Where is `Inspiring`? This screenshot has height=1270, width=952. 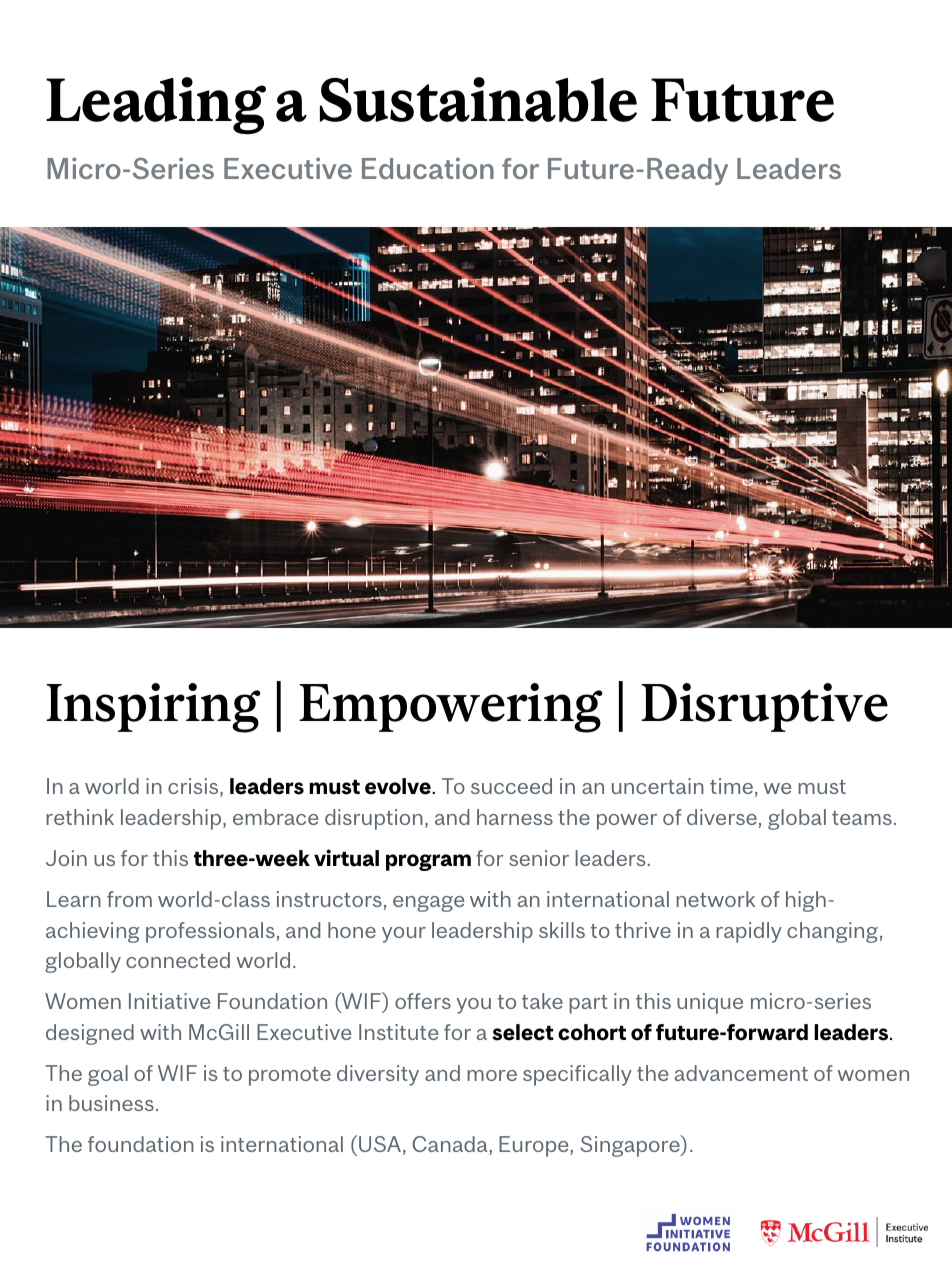
Inspiring is located at coordinates (153, 708).
